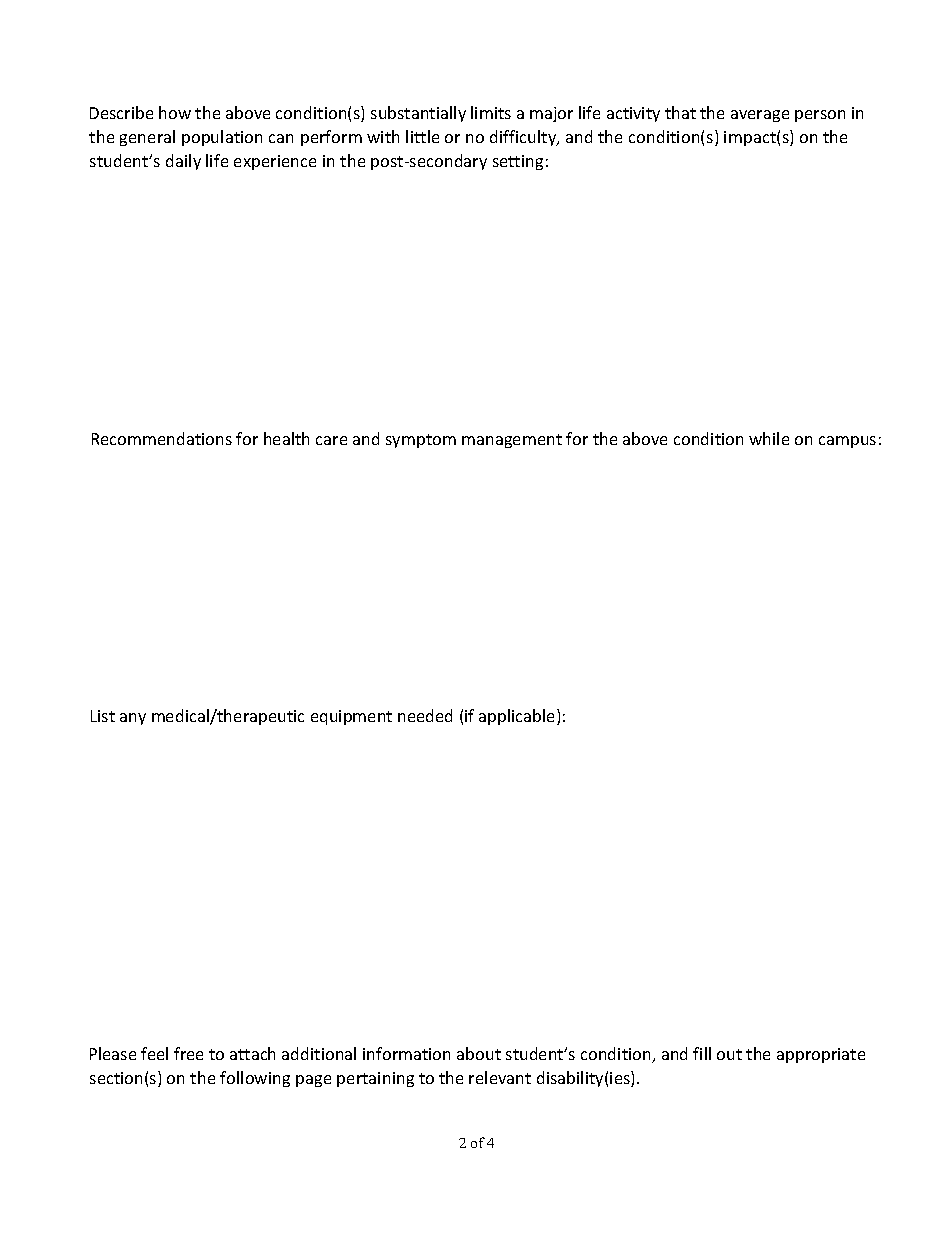 The image size is (952, 1233). What do you see at coordinates (479, 1053) in the page?
I see `about` at bounding box center [479, 1053].
